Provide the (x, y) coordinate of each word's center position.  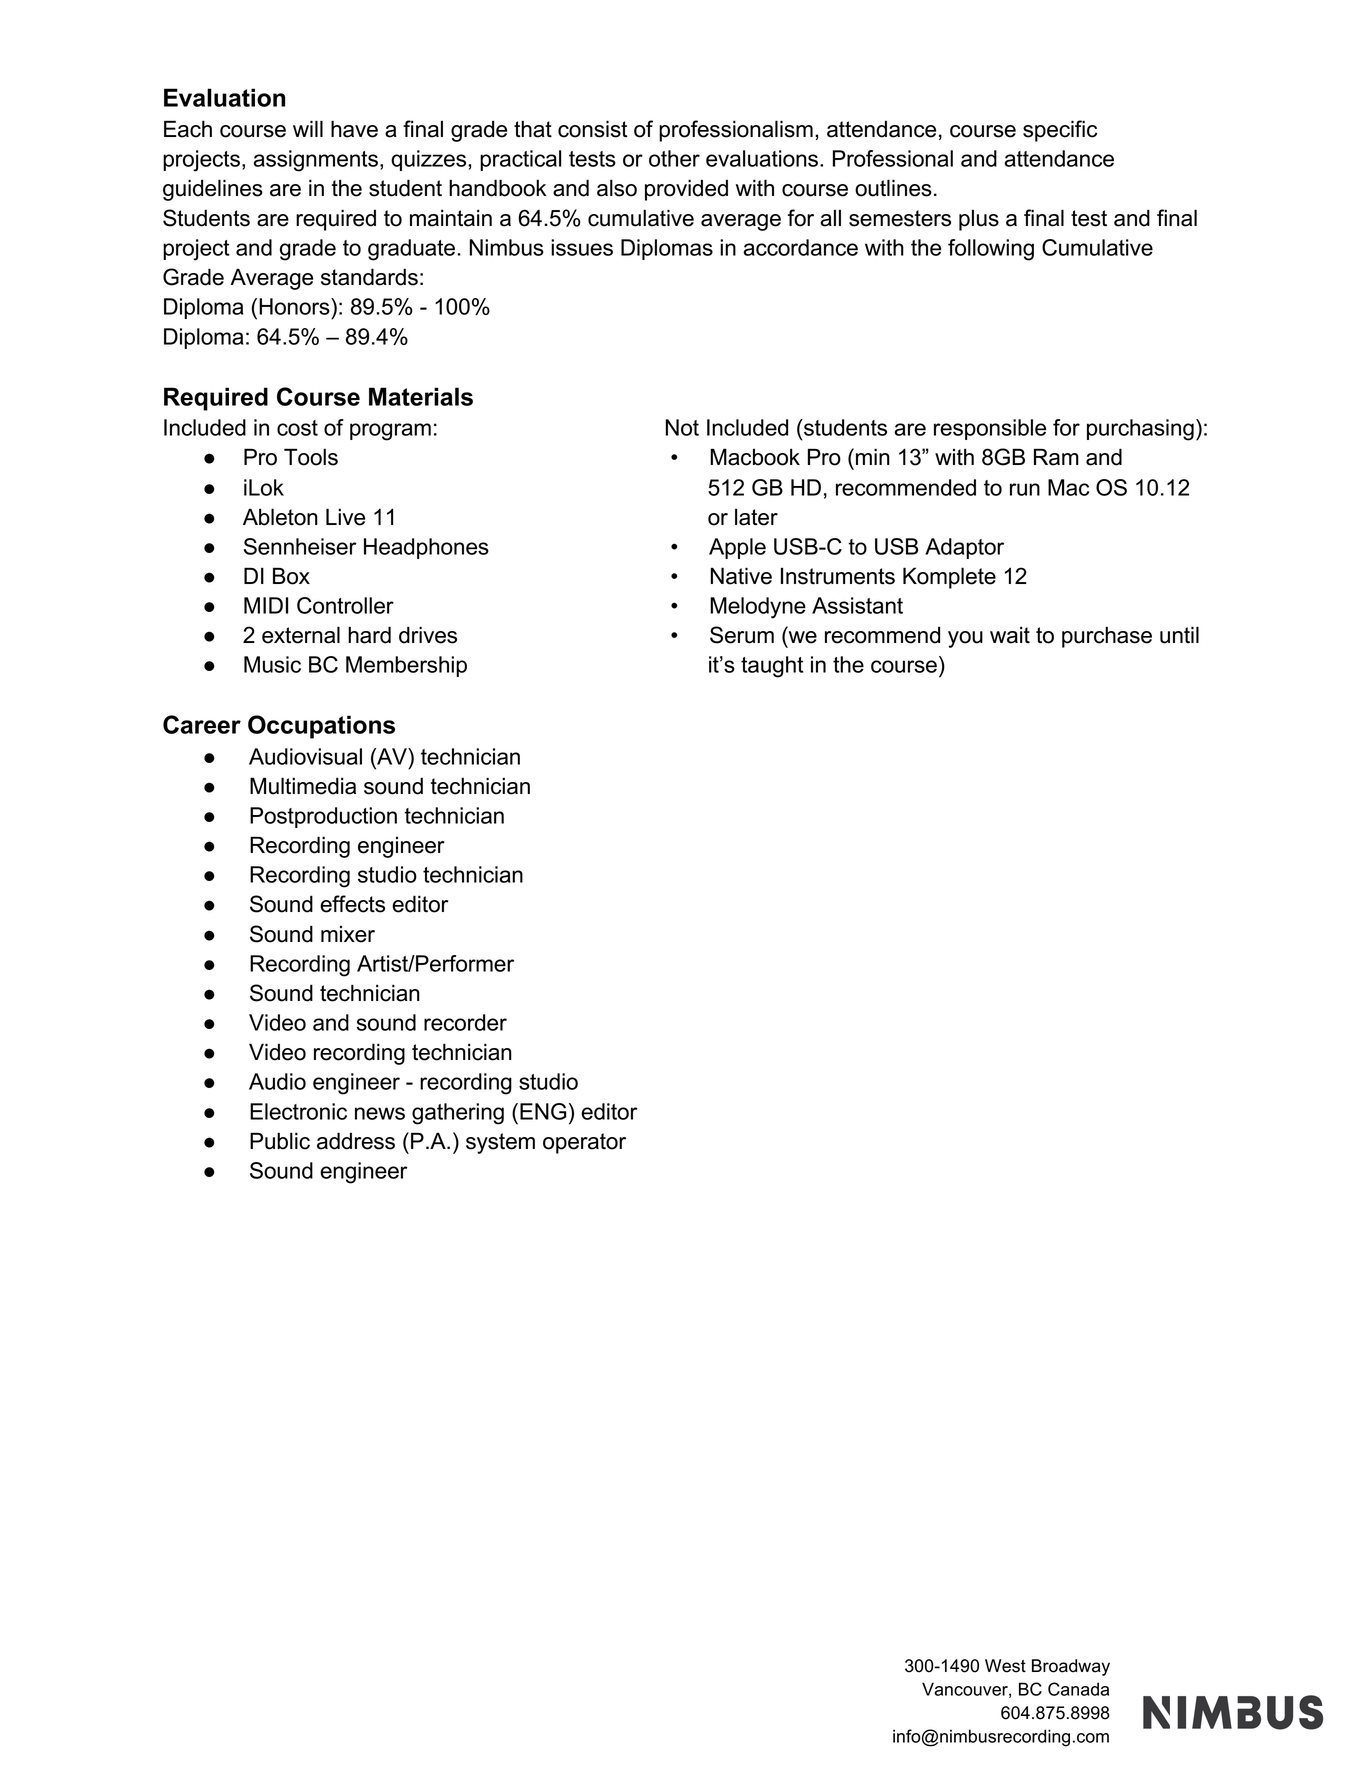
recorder (465, 1022)
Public (280, 1141)
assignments (315, 161)
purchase (1107, 637)
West (1005, 1666)
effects (352, 904)
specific (1060, 131)
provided (686, 190)
